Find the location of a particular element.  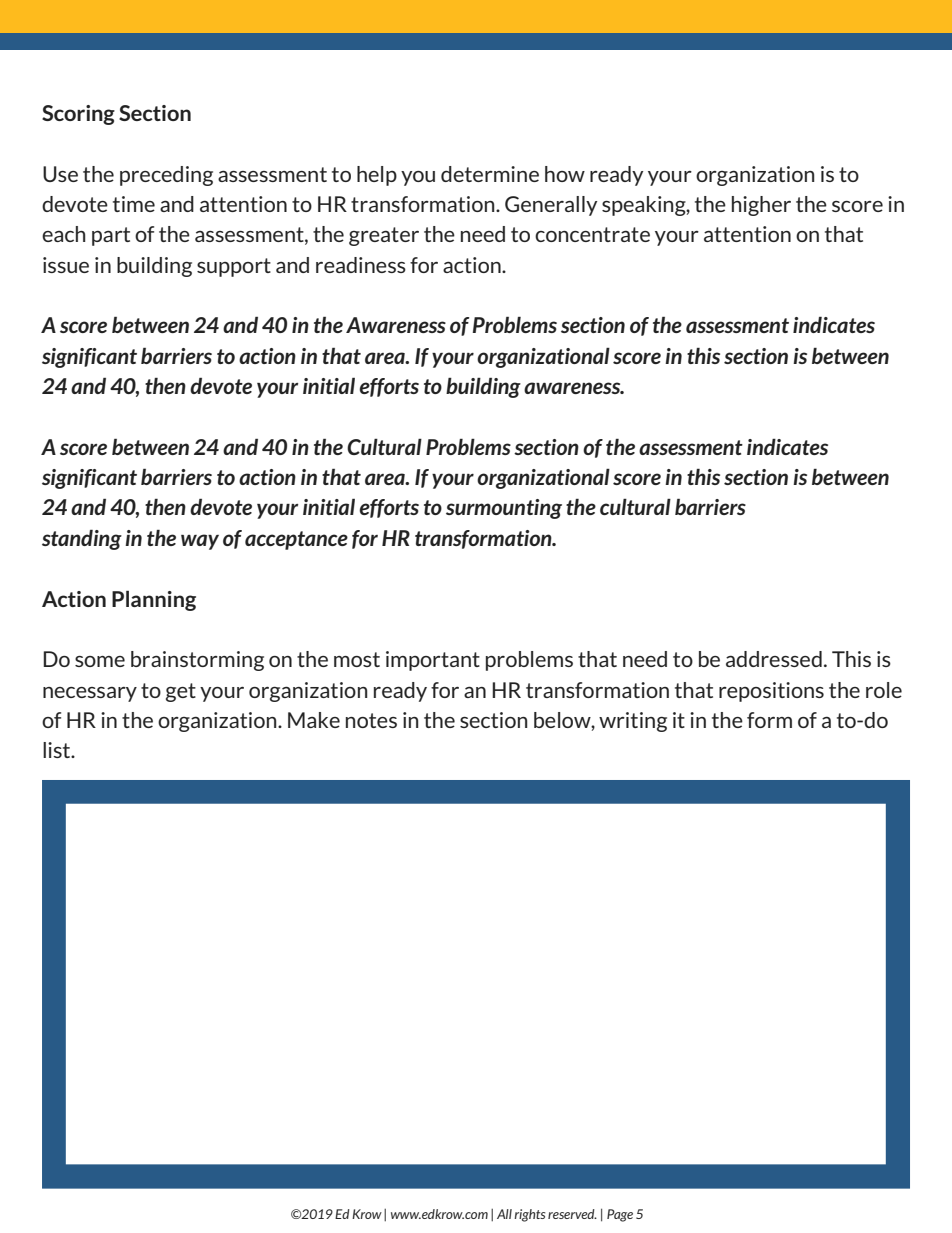

Page is located at coordinates (620, 1215).
